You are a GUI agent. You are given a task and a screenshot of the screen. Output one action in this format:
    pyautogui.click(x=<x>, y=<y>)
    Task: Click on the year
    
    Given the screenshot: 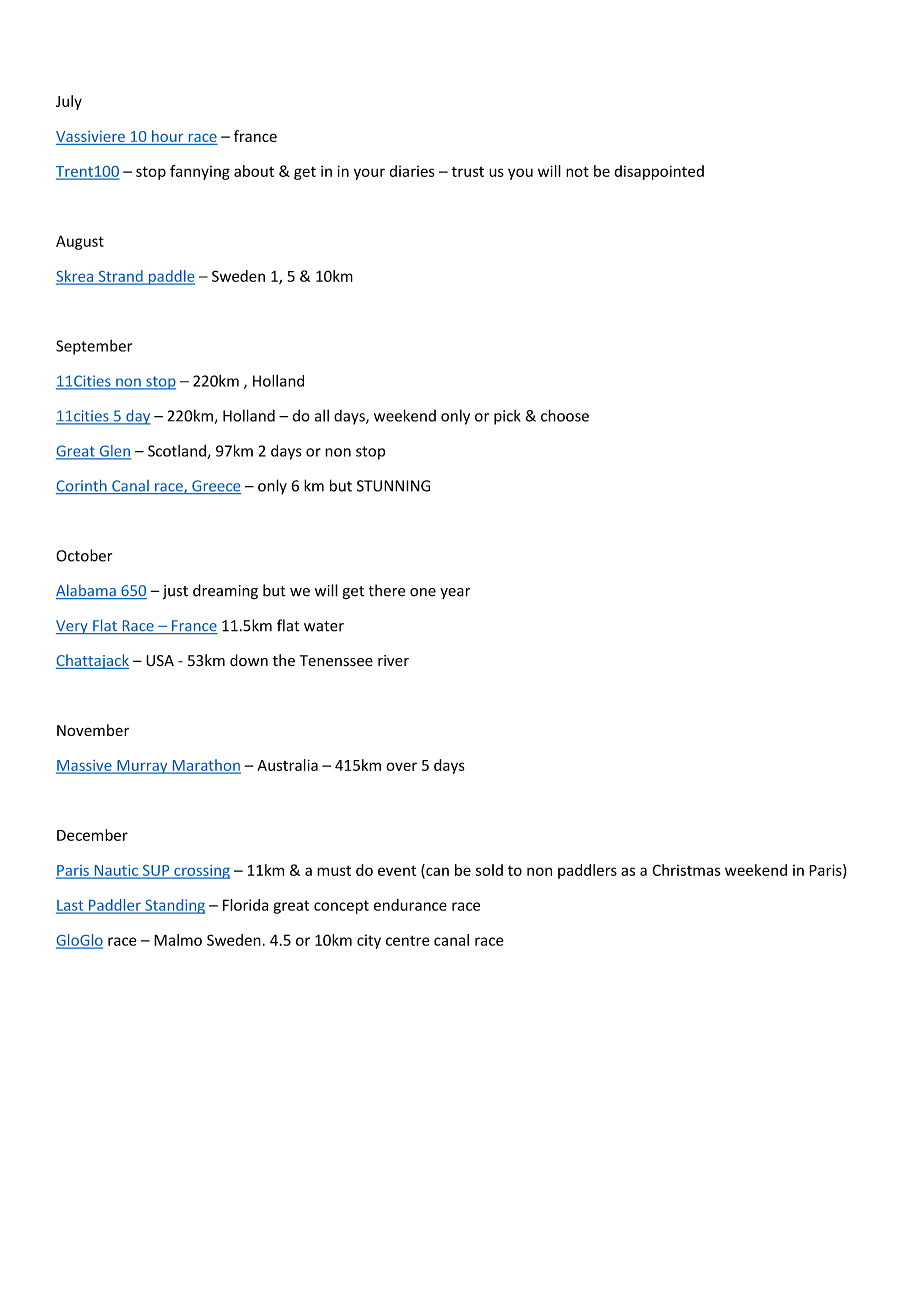 What is the action you would take?
    pyautogui.click(x=455, y=593)
